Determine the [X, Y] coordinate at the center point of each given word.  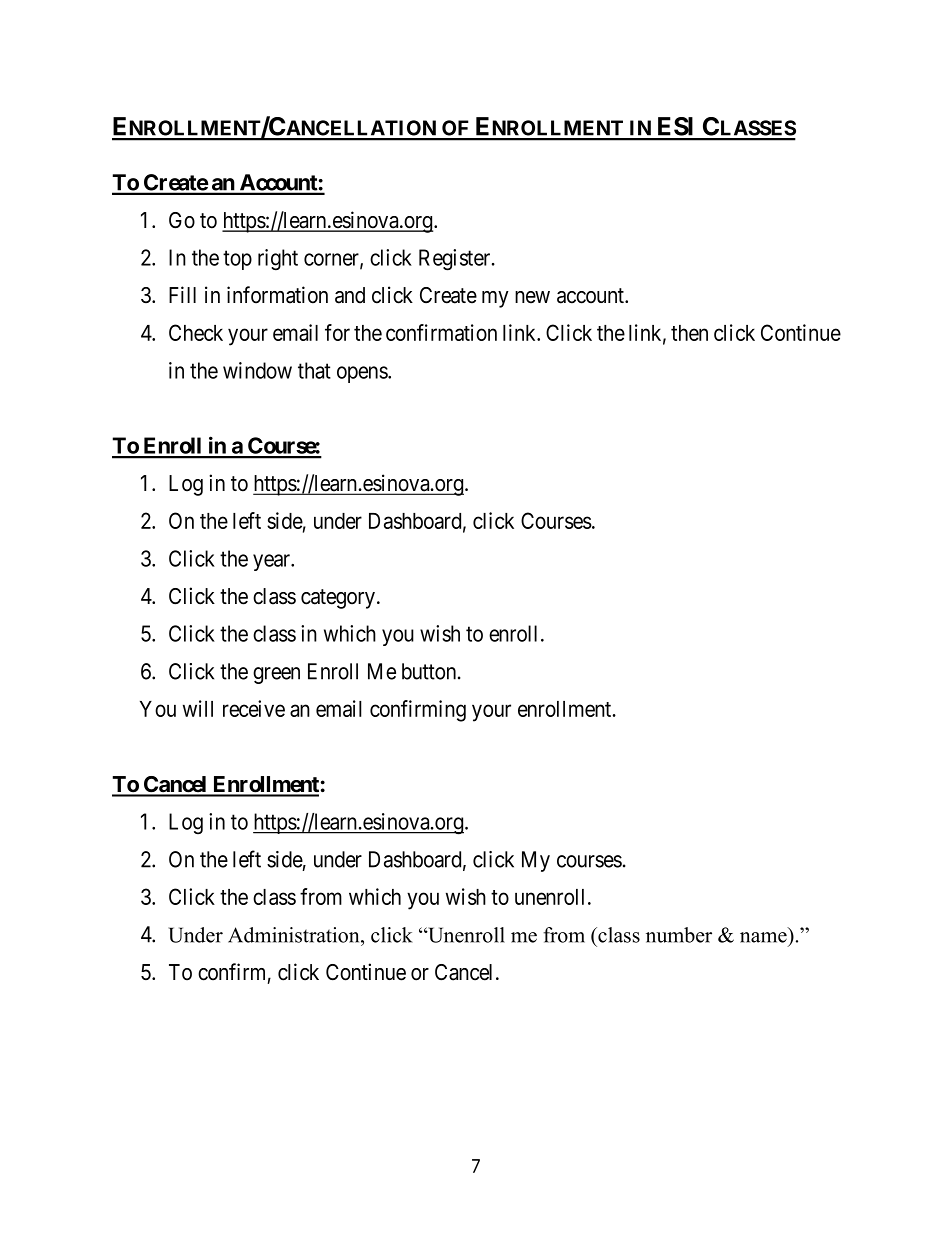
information [277, 295]
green [276, 675]
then [689, 333]
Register [456, 260]
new [532, 297]
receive [254, 708]
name [763, 937]
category [338, 599]
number [679, 935]
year [273, 562]
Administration [295, 935]
